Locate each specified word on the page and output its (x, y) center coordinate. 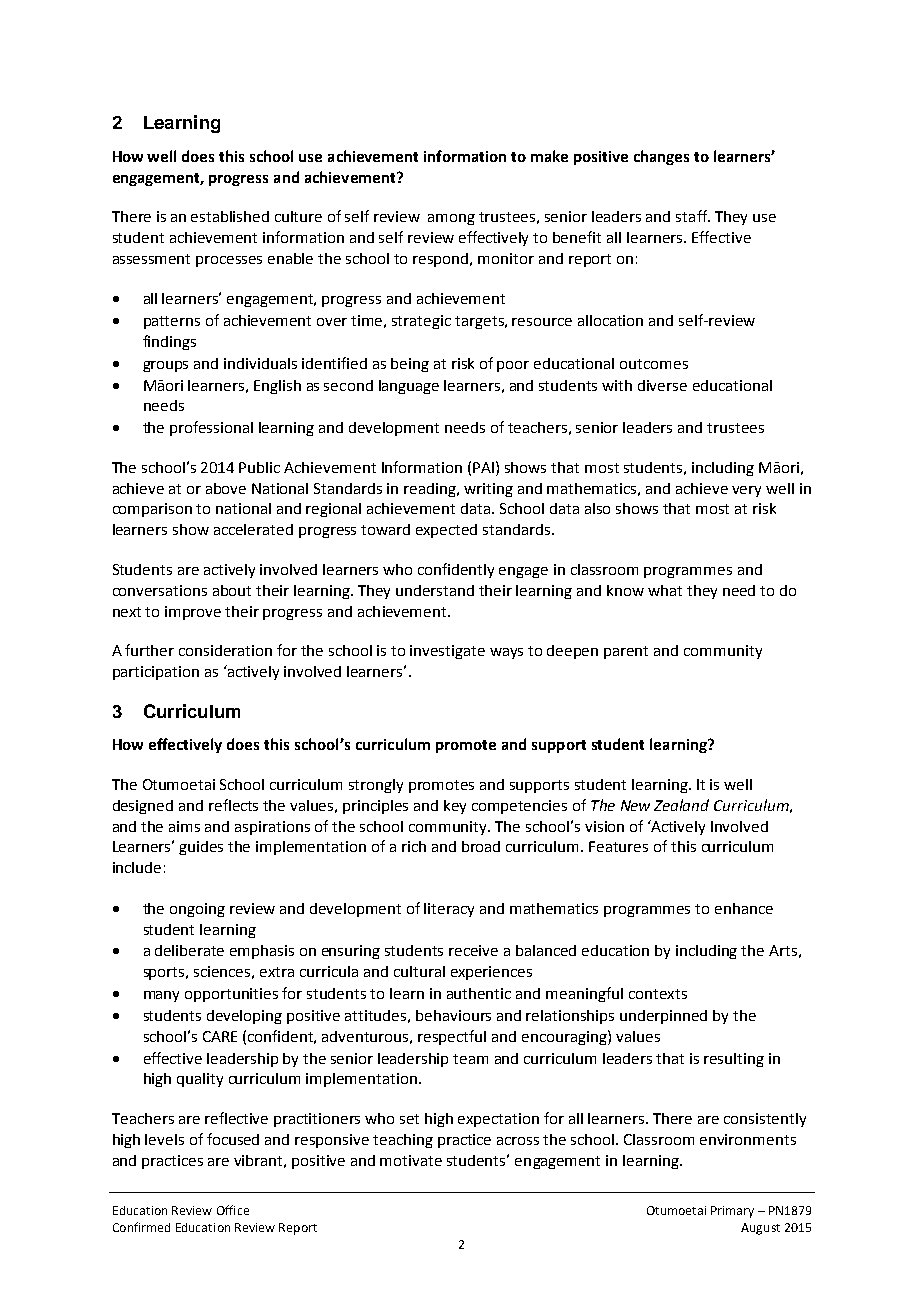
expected (446, 531)
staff (693, 216)
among (451, 219)
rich (414, 846)
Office (233, 1210)
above (226, 488)
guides (201, 848)
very (746, 491)
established (230, 216)
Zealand (681, 805)
